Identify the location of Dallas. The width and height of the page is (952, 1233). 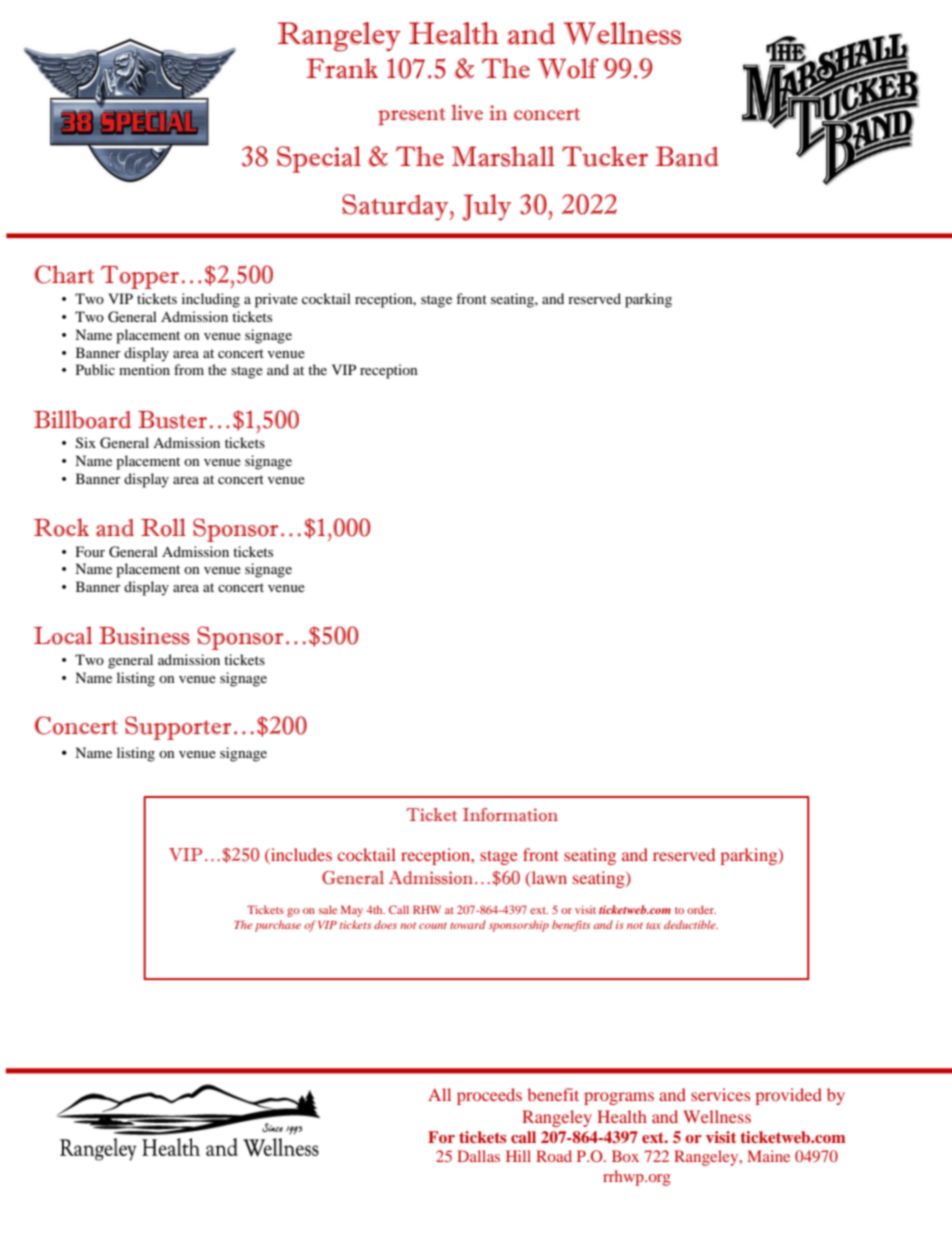
(478, 1156).
